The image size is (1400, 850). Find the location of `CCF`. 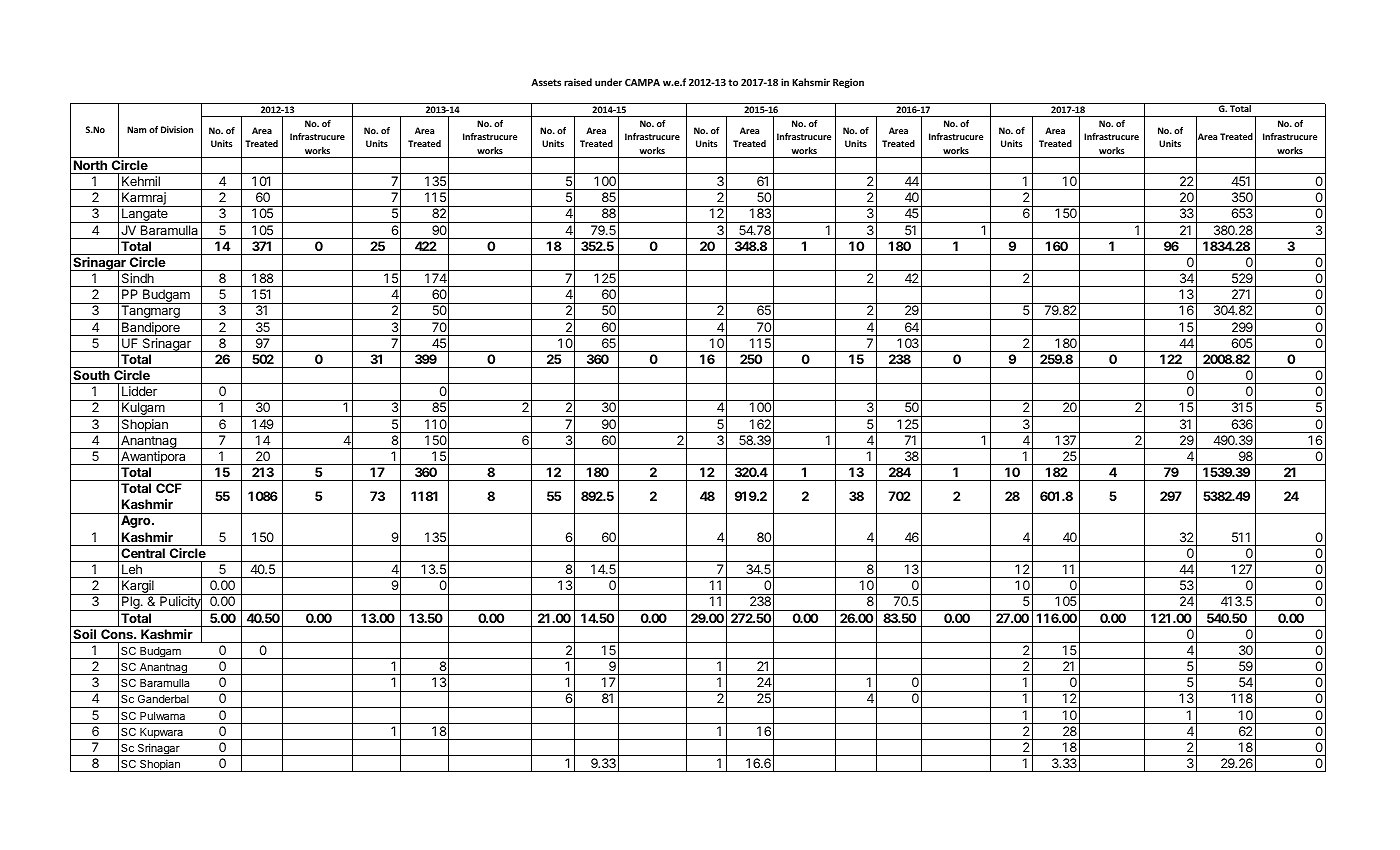

CCF is located at coordinates (169, 488).
